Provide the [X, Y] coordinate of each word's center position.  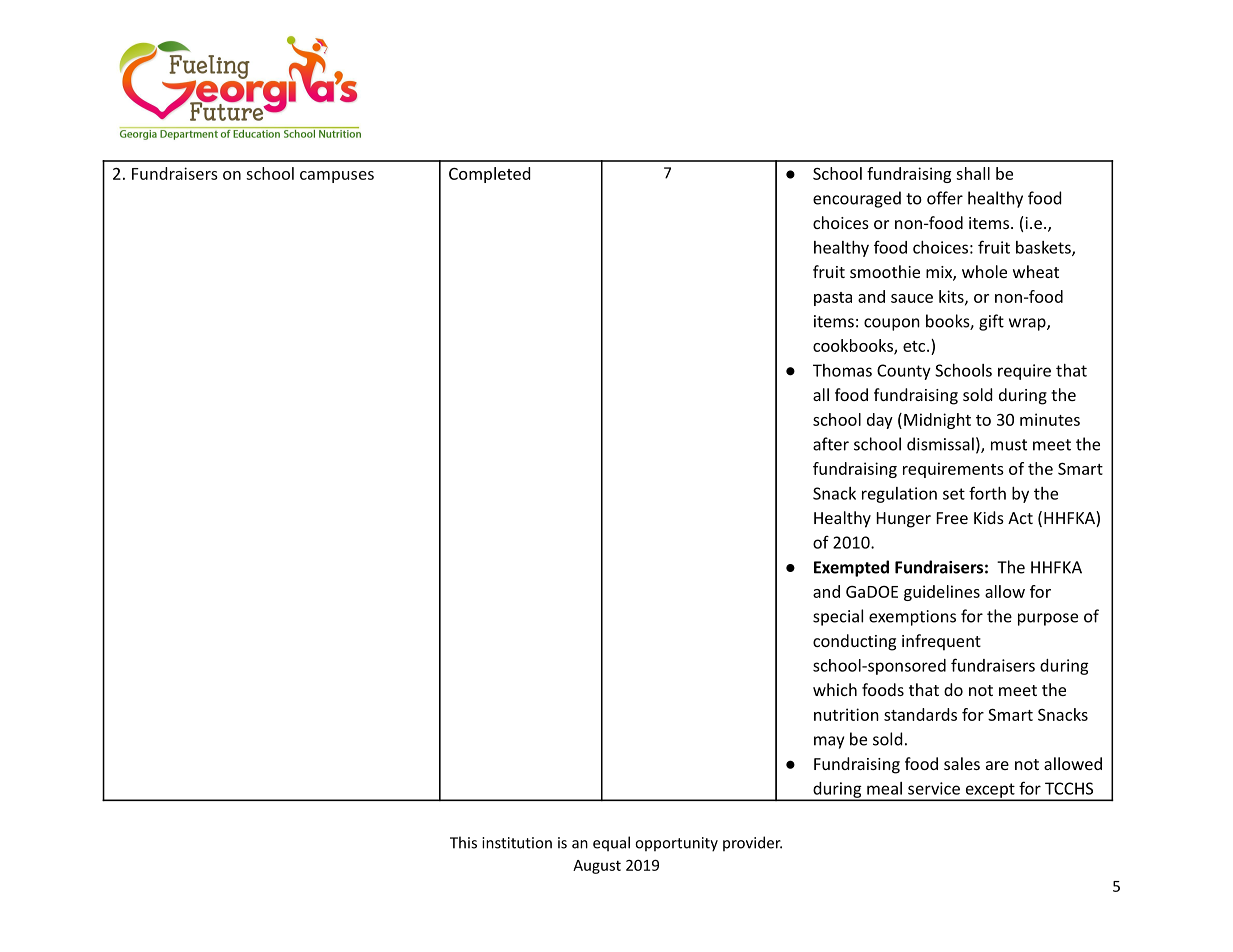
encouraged [857, 199]
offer [945, 198]
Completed [489, 175]
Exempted [851, 568]
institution [517, 843]
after [831, 444]
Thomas [842, 370]
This [463, 842]
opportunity [676, 844]
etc [915, 346]
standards [920, 714]
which [835, 689]
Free [952, 518]
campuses [337, 177]
